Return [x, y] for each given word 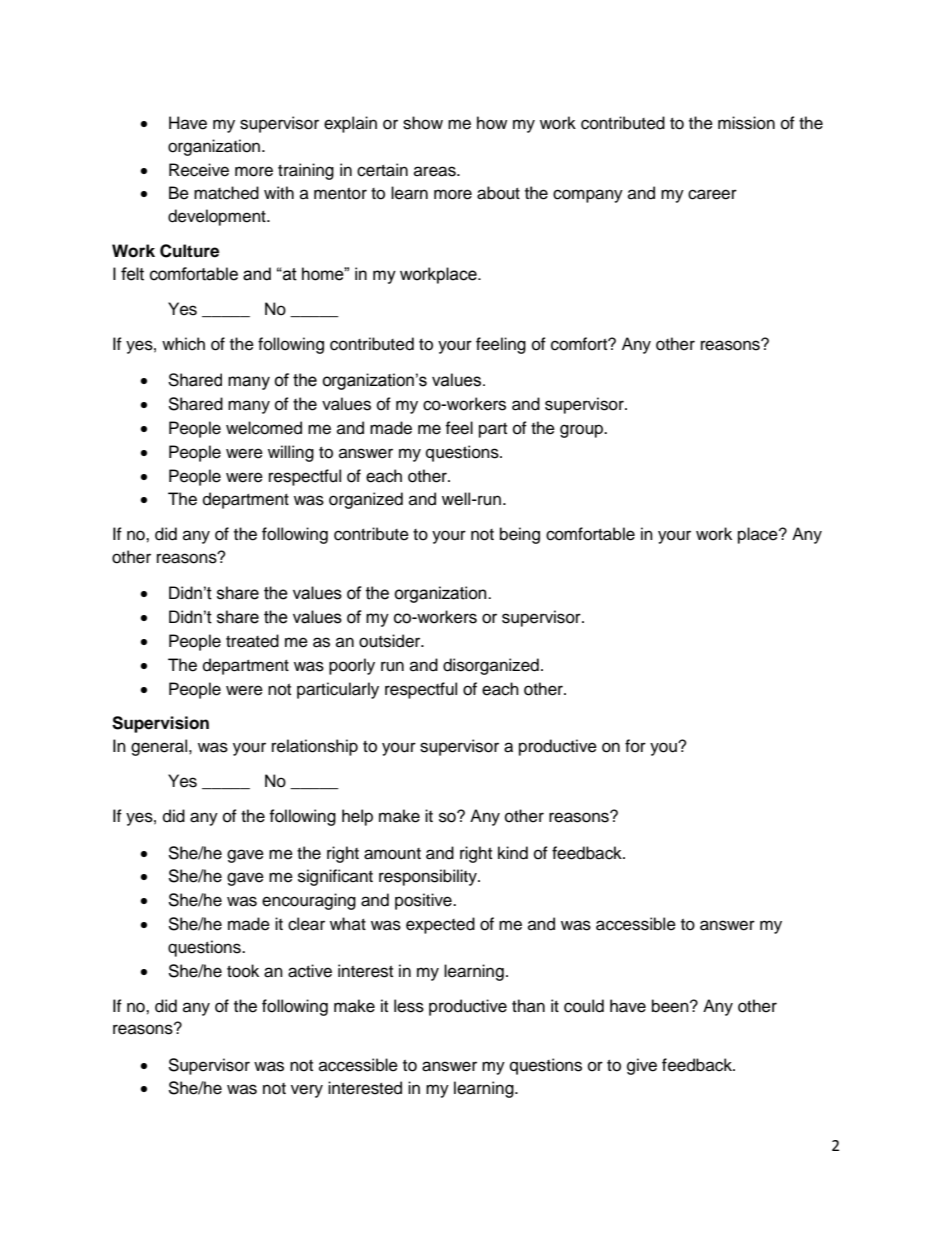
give [642, 1066]
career [712, 194]
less [409, 1006]
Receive [199, 170]
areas [436, 171]
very [307, 1091]
